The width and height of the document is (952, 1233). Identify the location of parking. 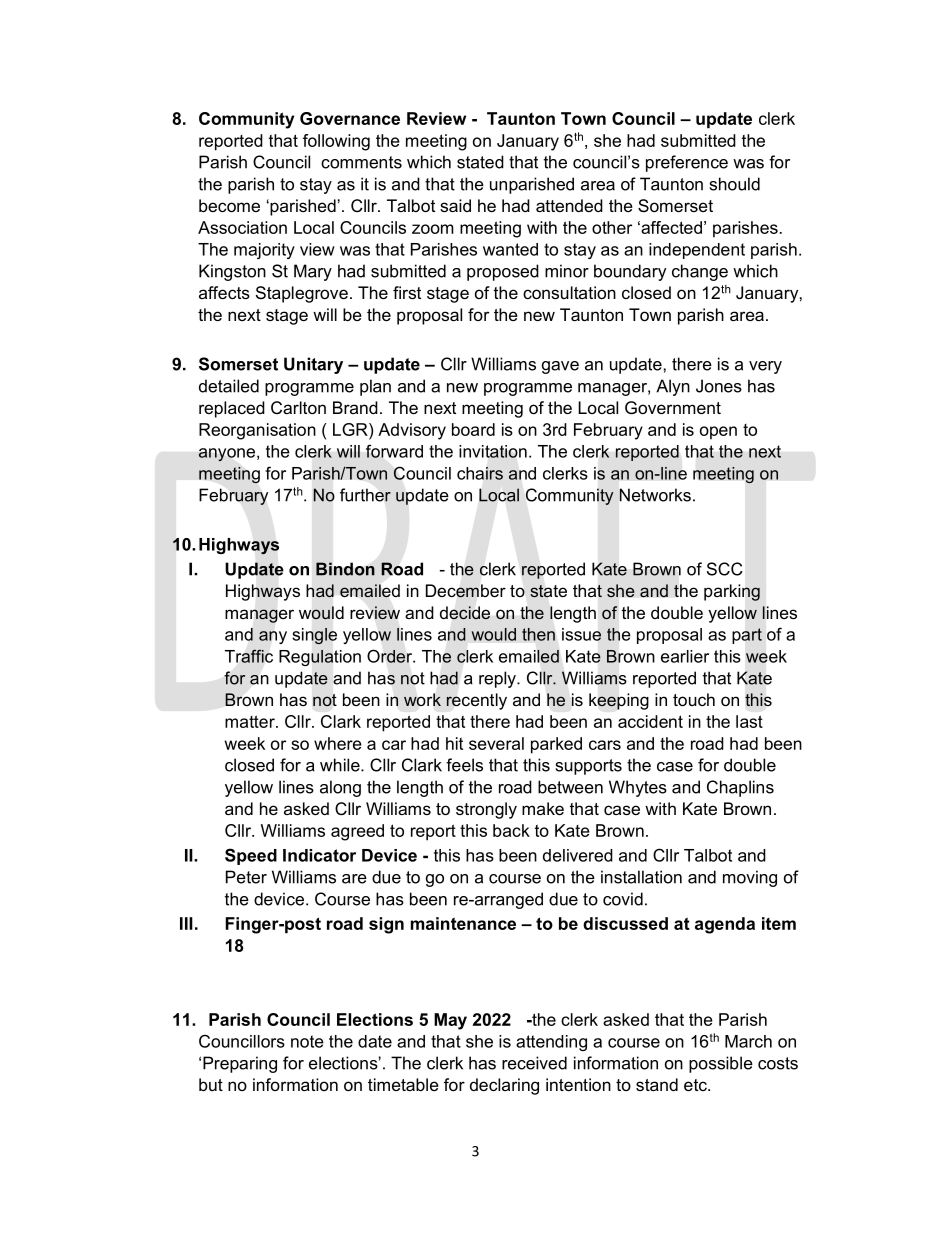
(732, 592).
